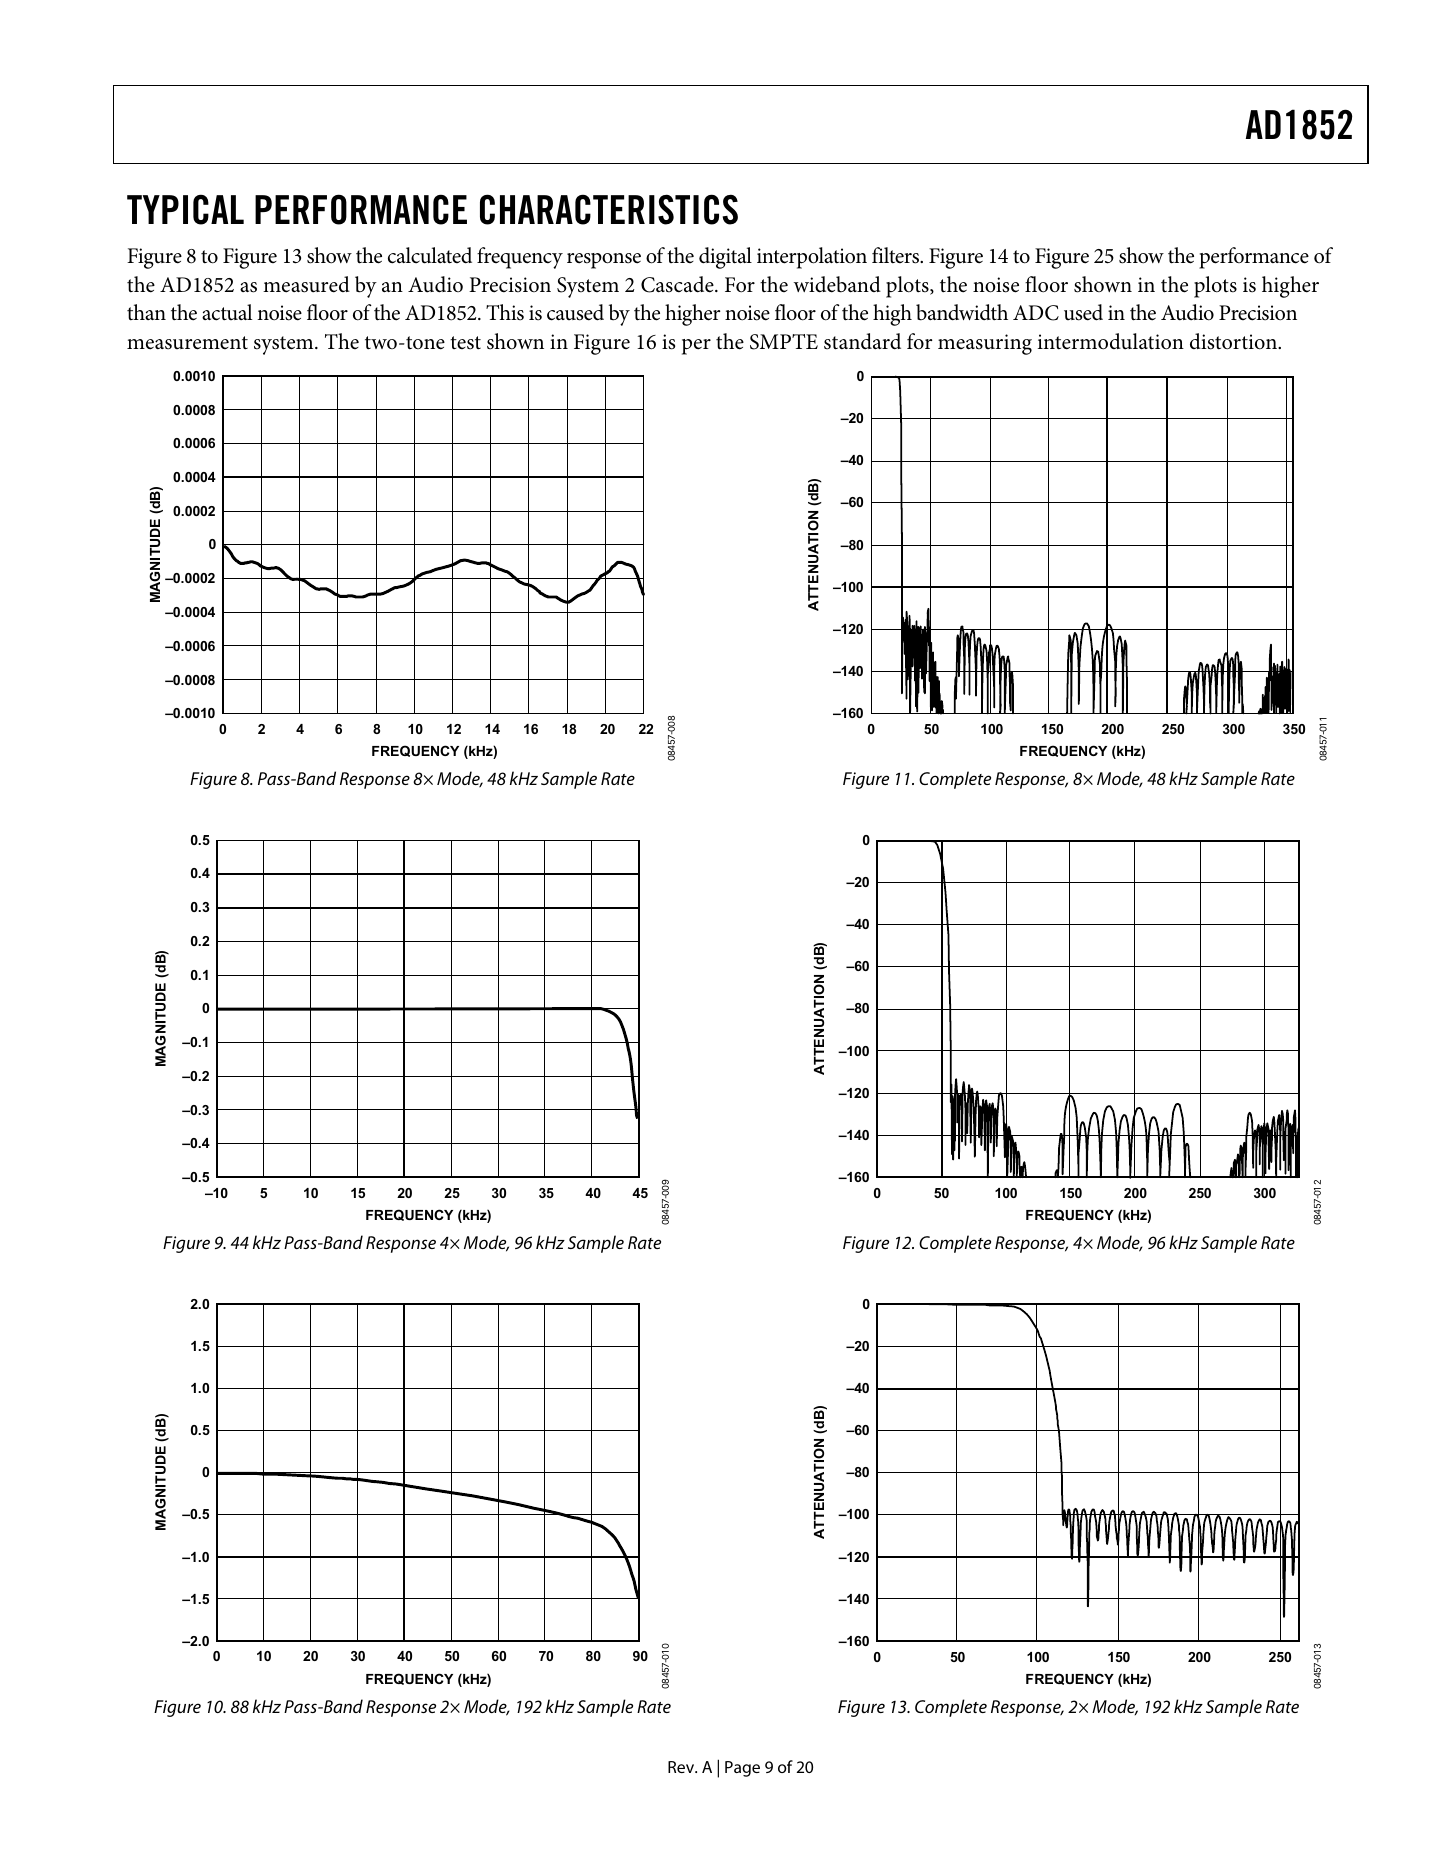 This document has width=1439, height=1863. I want to click on standard, so click(862, 341).
